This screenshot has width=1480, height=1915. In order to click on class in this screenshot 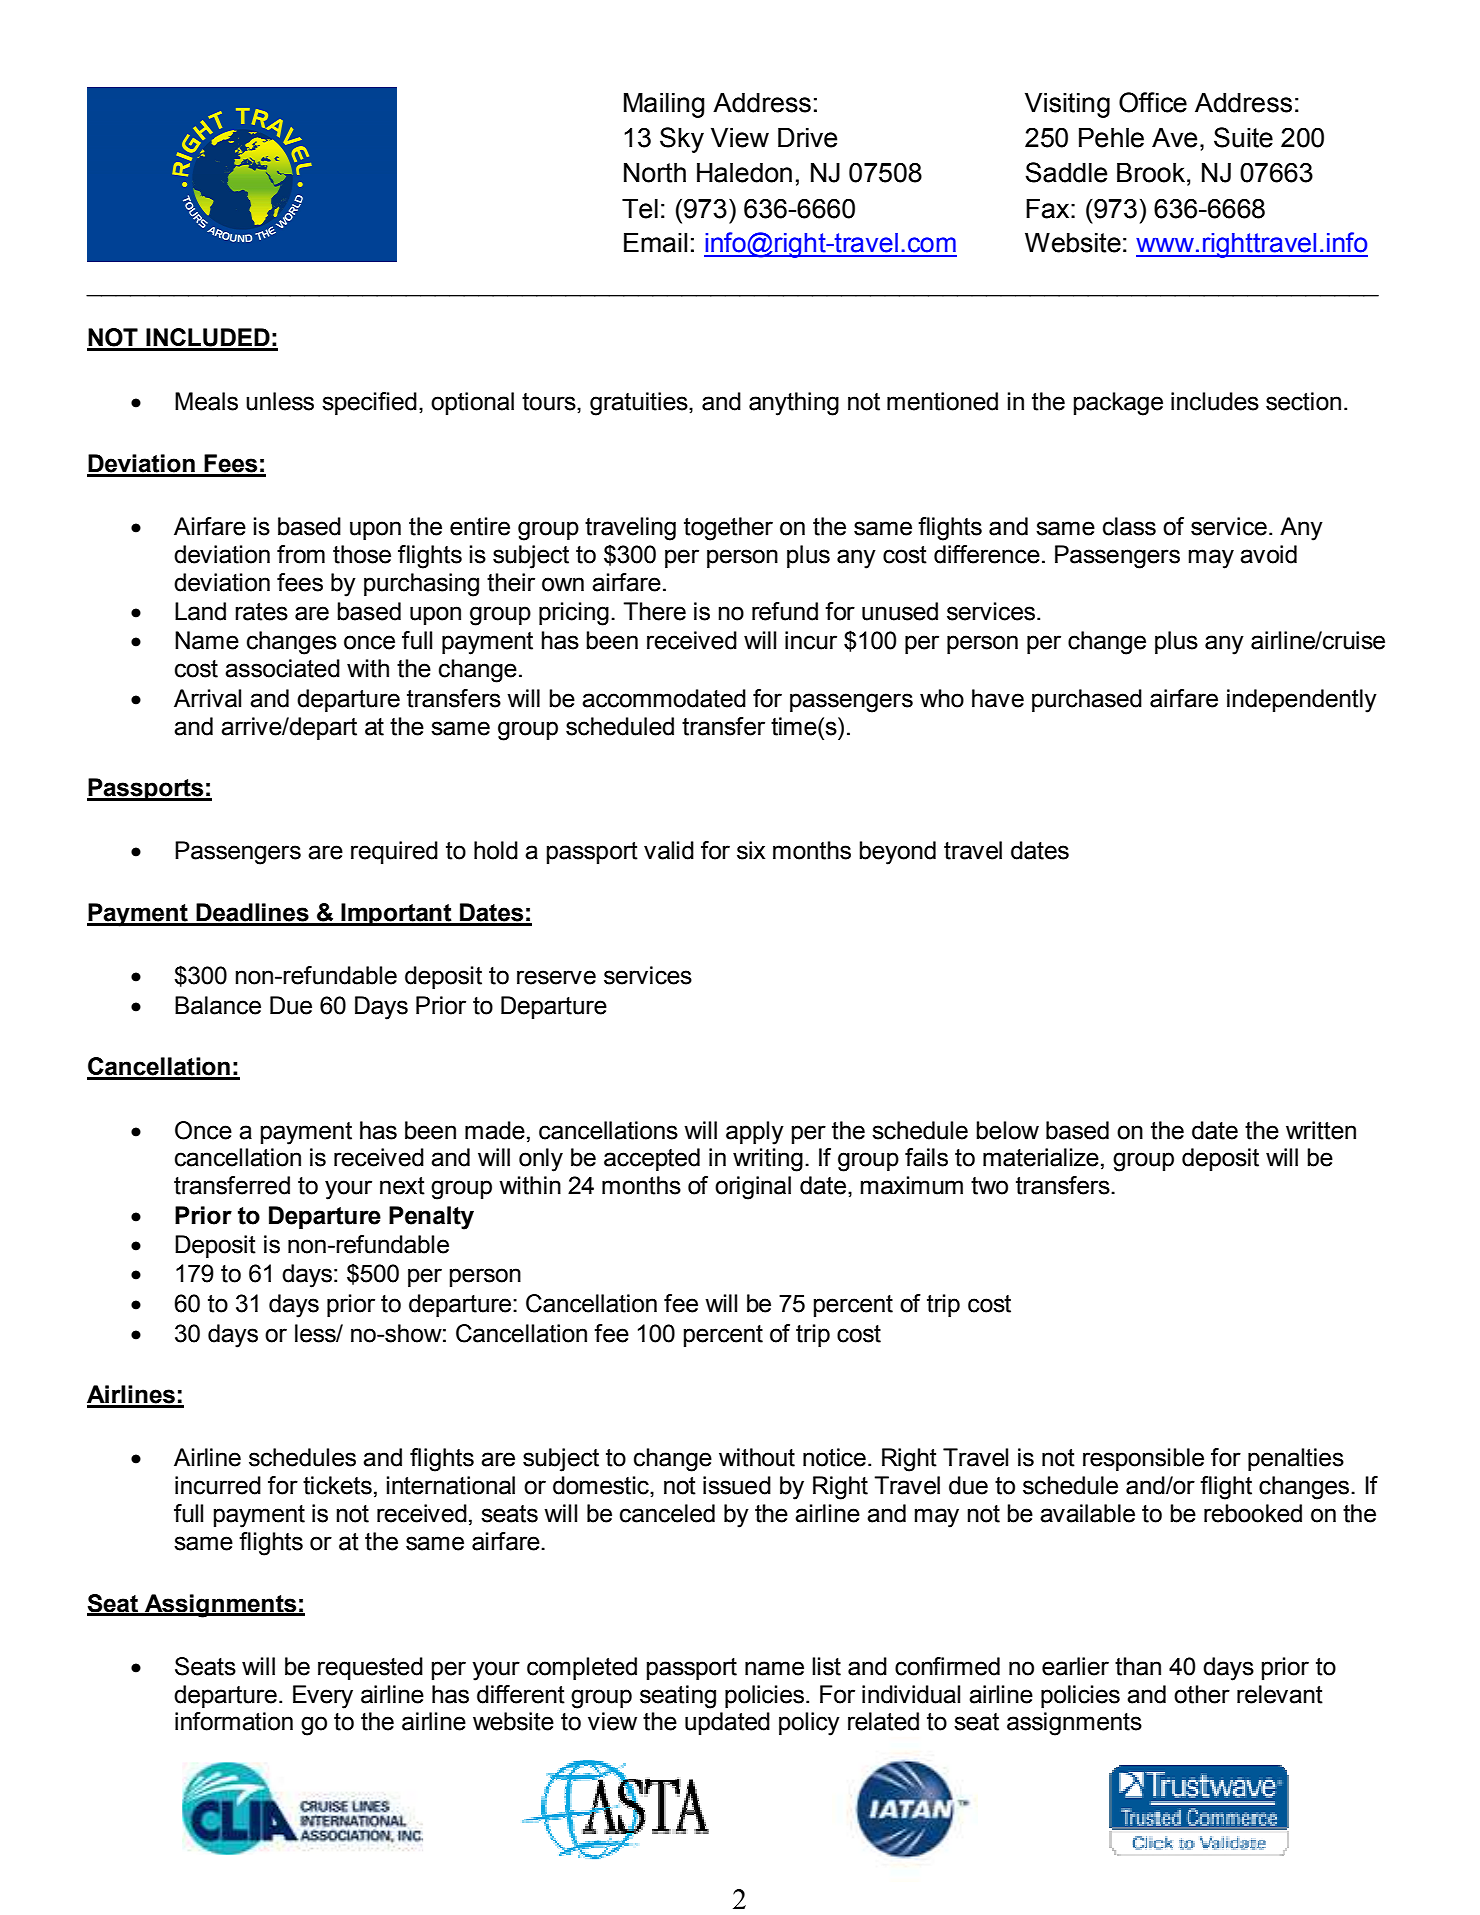, I will do `click(1129, 526)`.
